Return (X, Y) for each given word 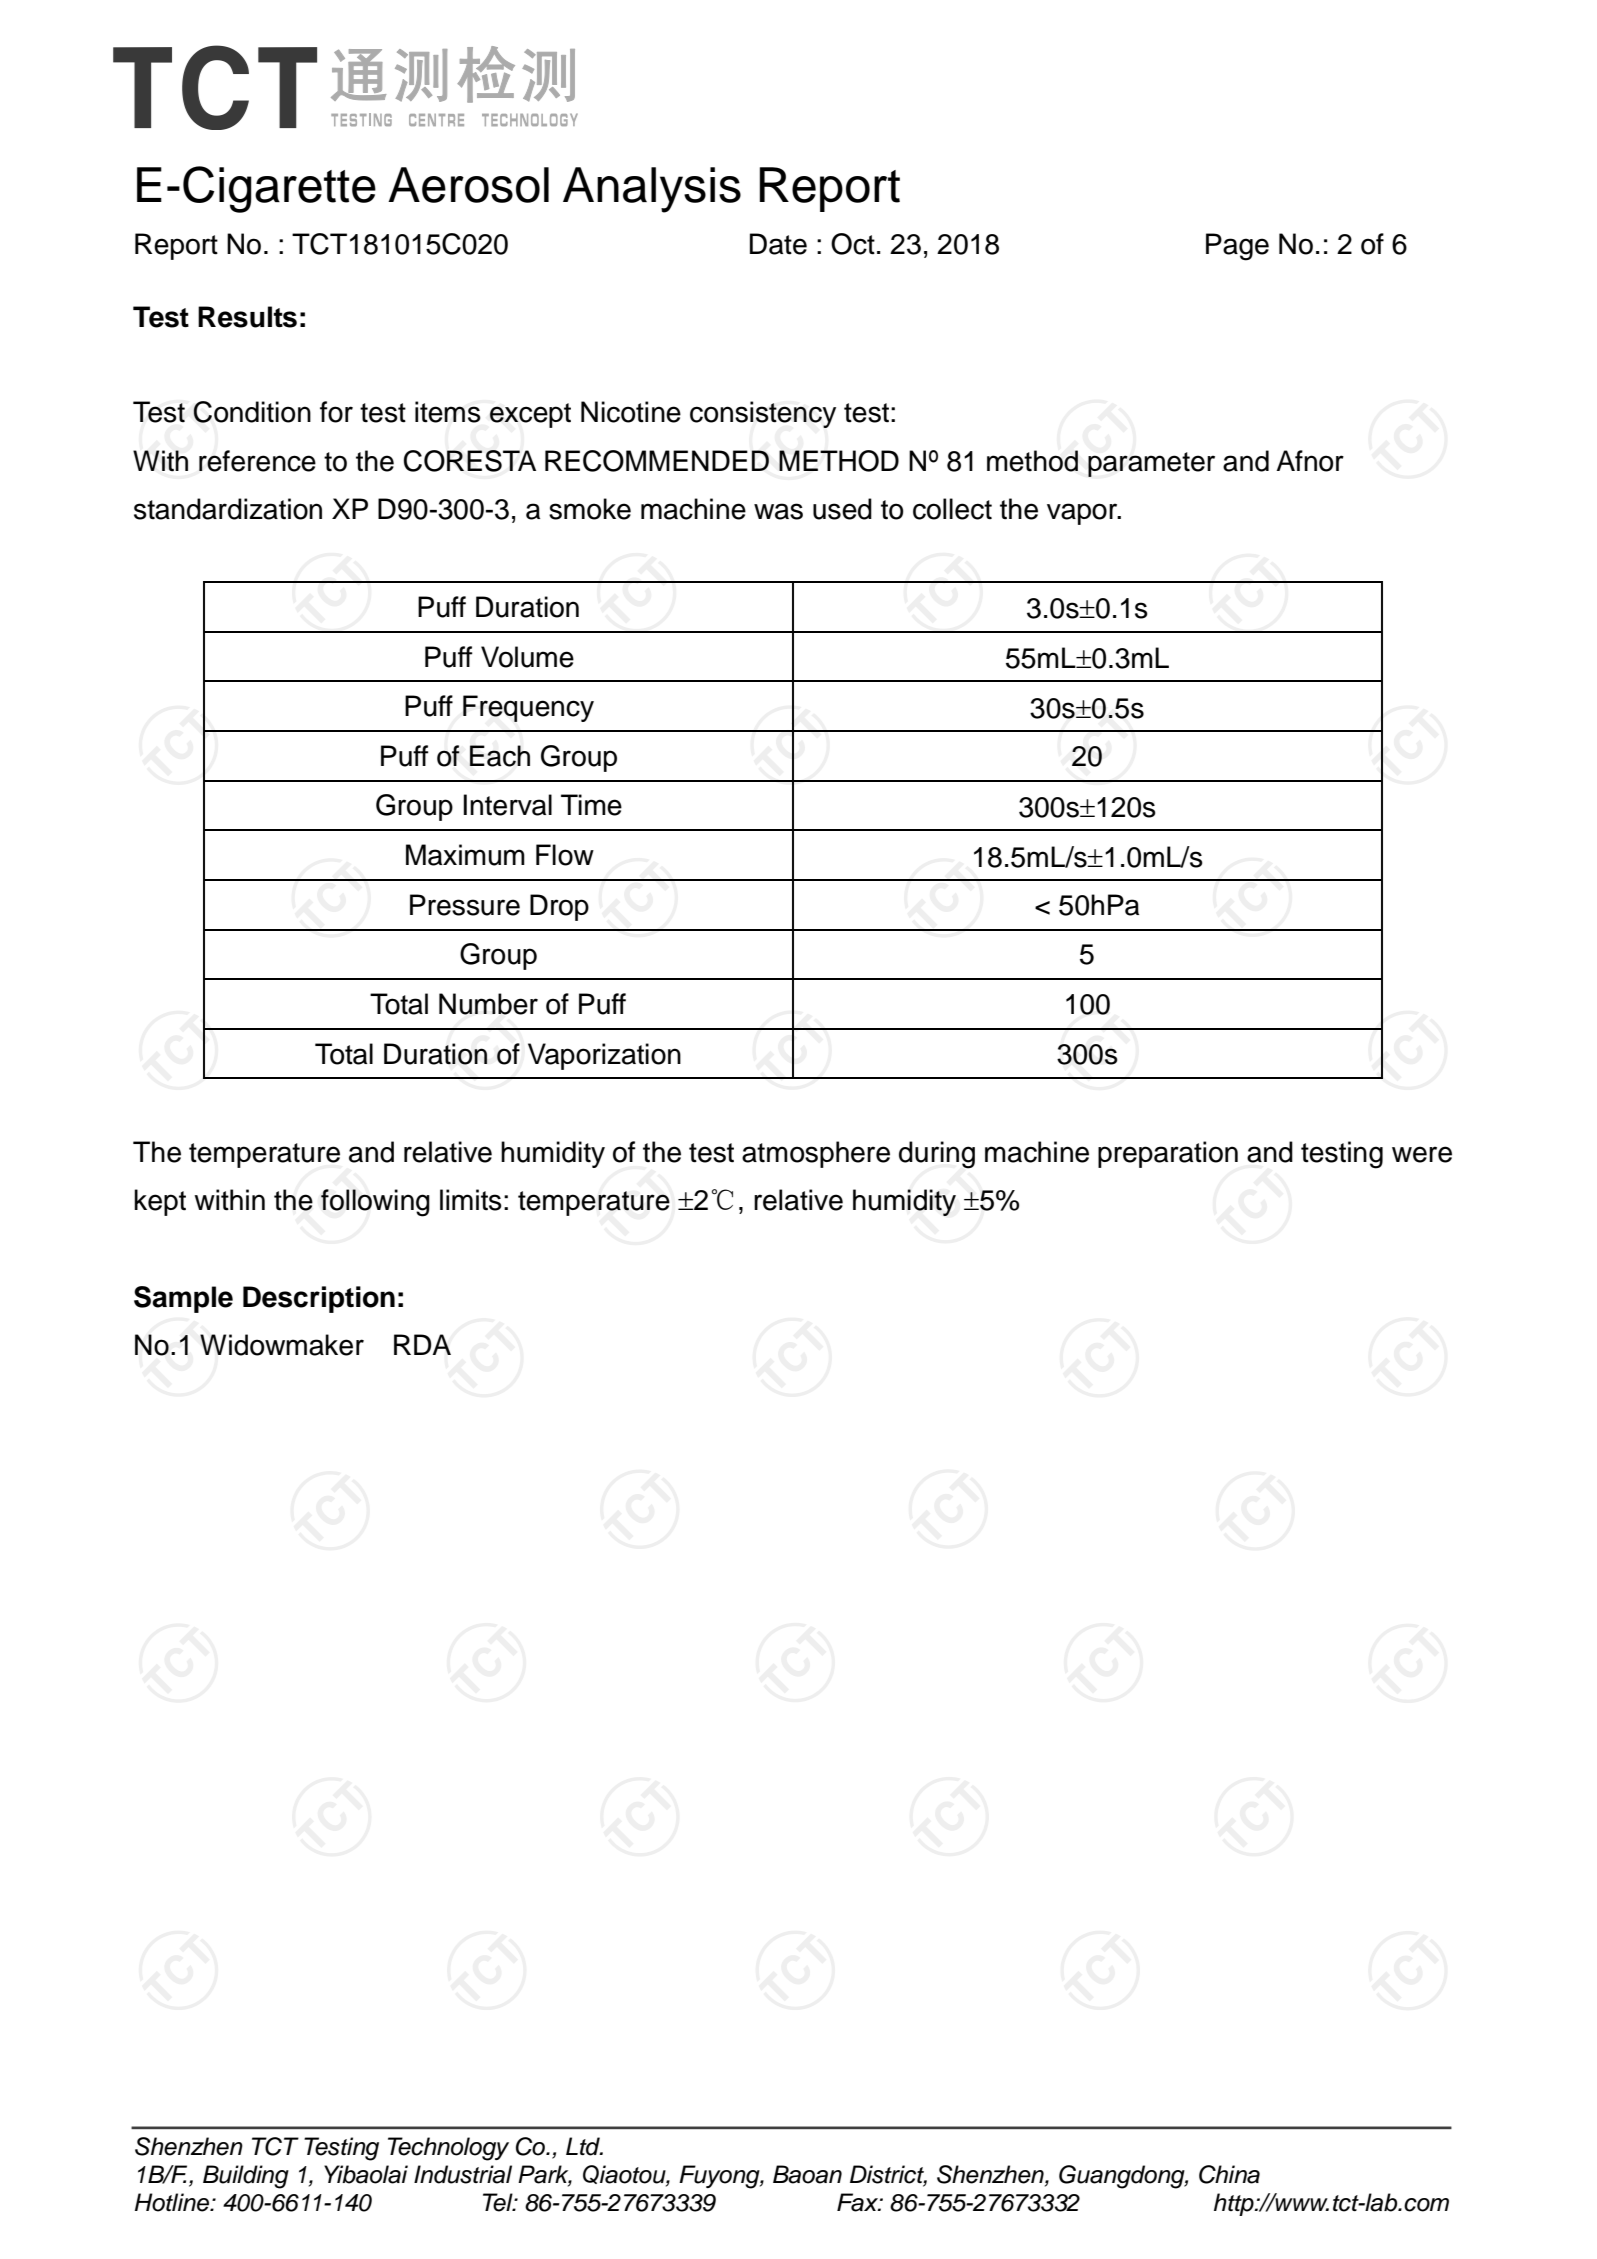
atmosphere (816, 1154)
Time (591, 805)
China (1229, 2174)
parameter (1151, 464)
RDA (422, 1344)
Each (500, 756)
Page (1237, 247)
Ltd (584, 2146)
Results (247, 317)
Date (778, 244)
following (375, 1203)
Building (246, 2177)
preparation (1168, 1154)
